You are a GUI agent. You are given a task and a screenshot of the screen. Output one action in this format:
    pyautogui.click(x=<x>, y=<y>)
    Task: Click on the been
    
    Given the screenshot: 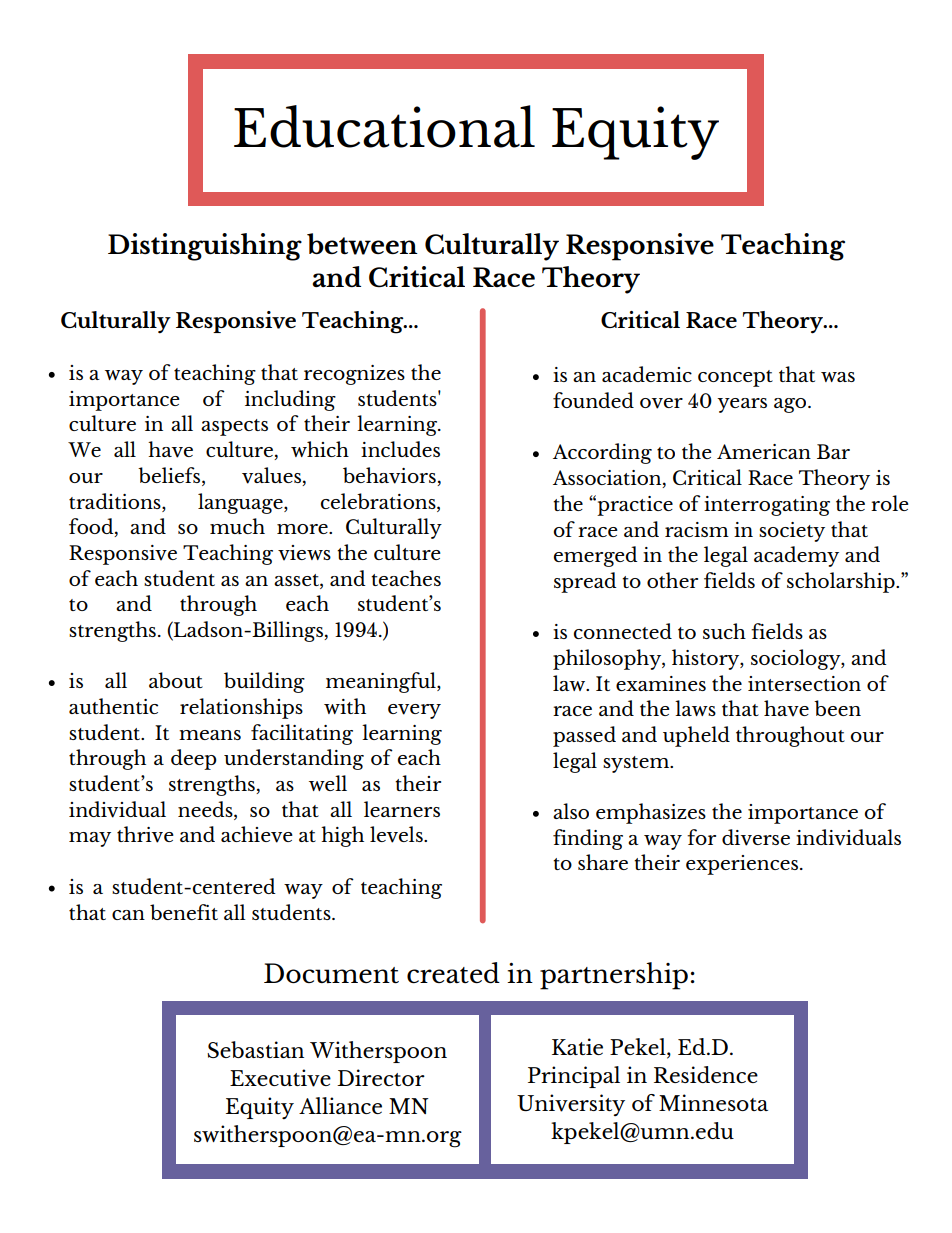 What is the action you would take?
    pyautogui.click(x=837, y=708)
